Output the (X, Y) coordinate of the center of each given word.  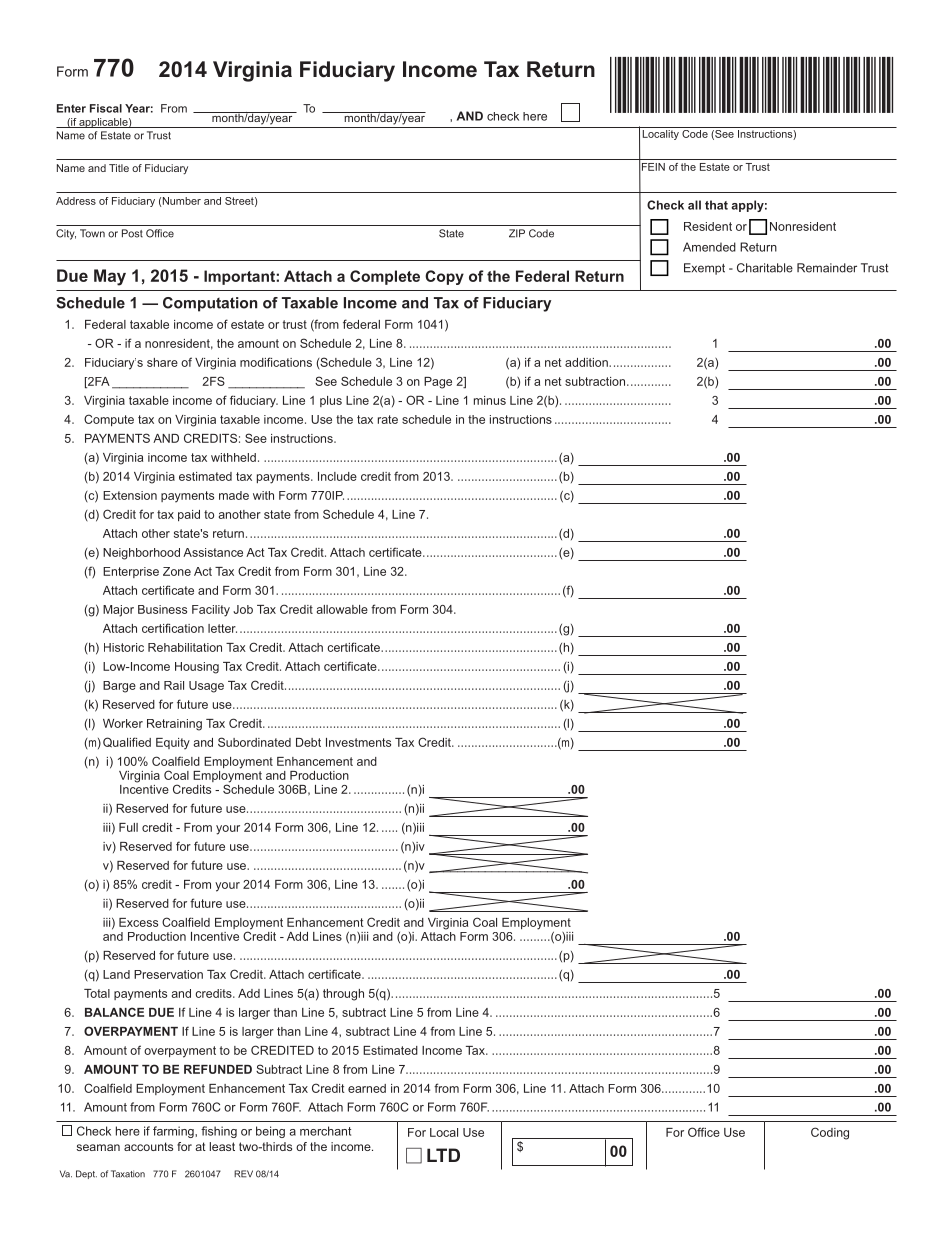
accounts (148, 1146)
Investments (358, 742)
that (716, 205)
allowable (342, 609)
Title (119, 168)
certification (173, 628)
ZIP (517, 233)
